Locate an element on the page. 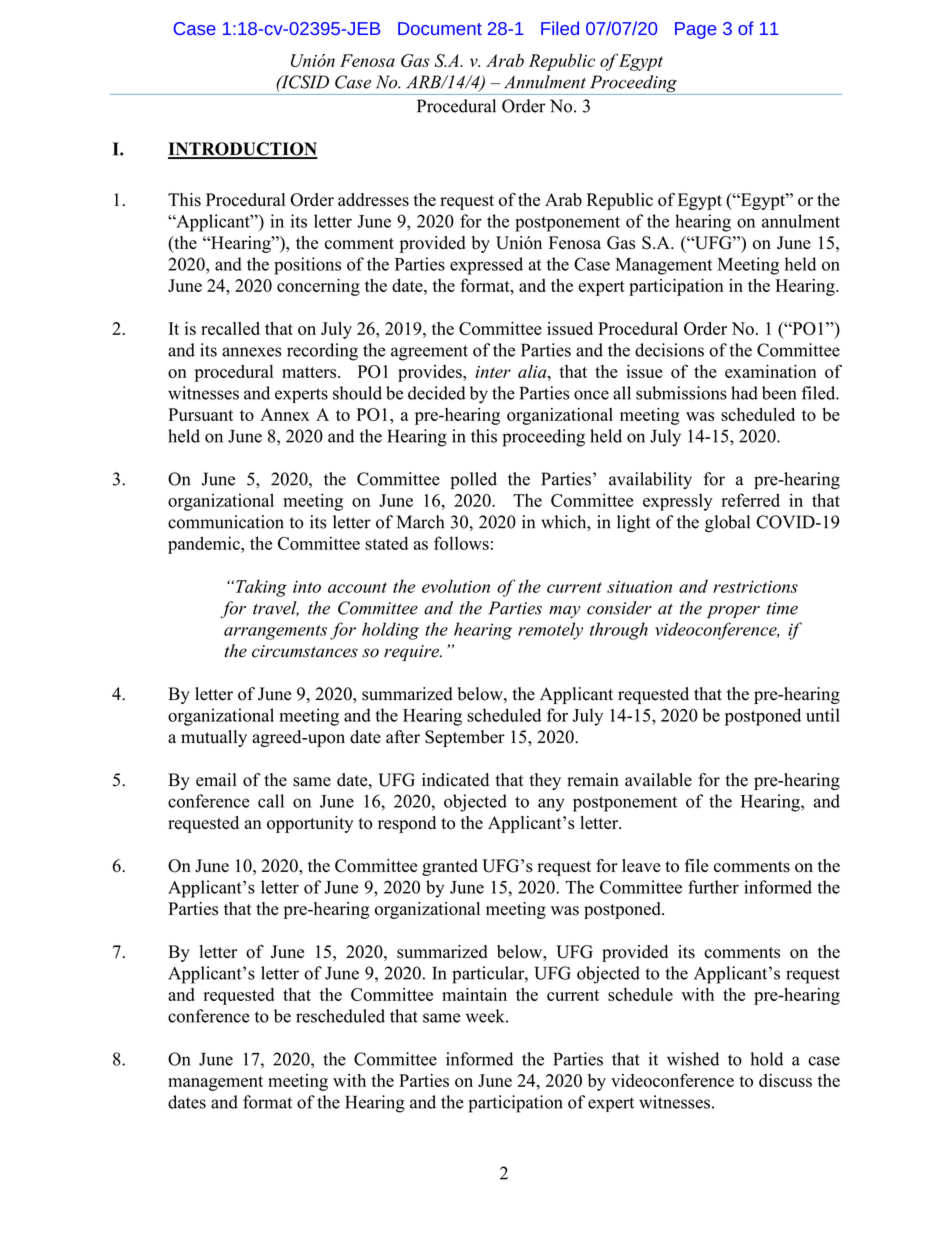  Page is located at coordinates (696, 30).
